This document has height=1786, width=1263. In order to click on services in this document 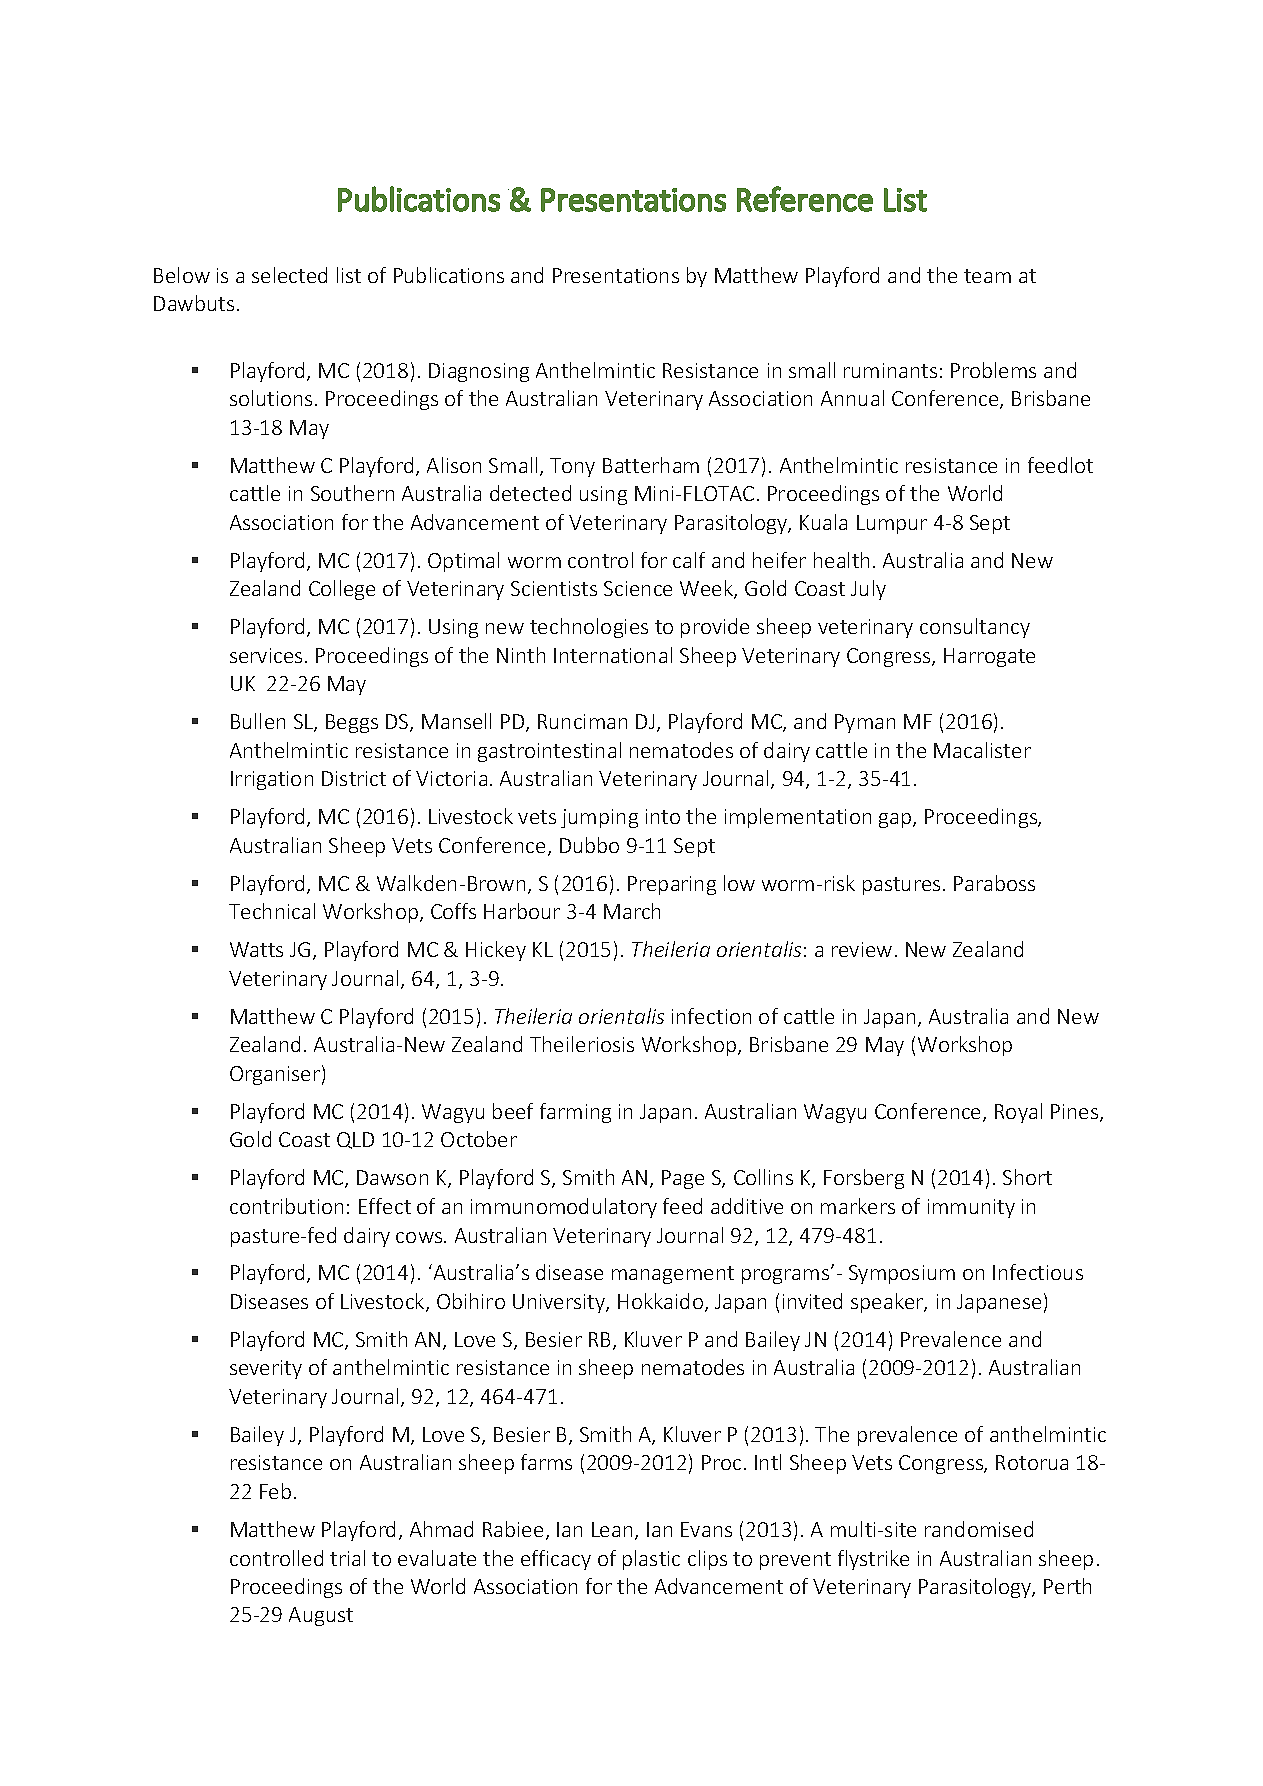, I will do `click(266, 655)`.
